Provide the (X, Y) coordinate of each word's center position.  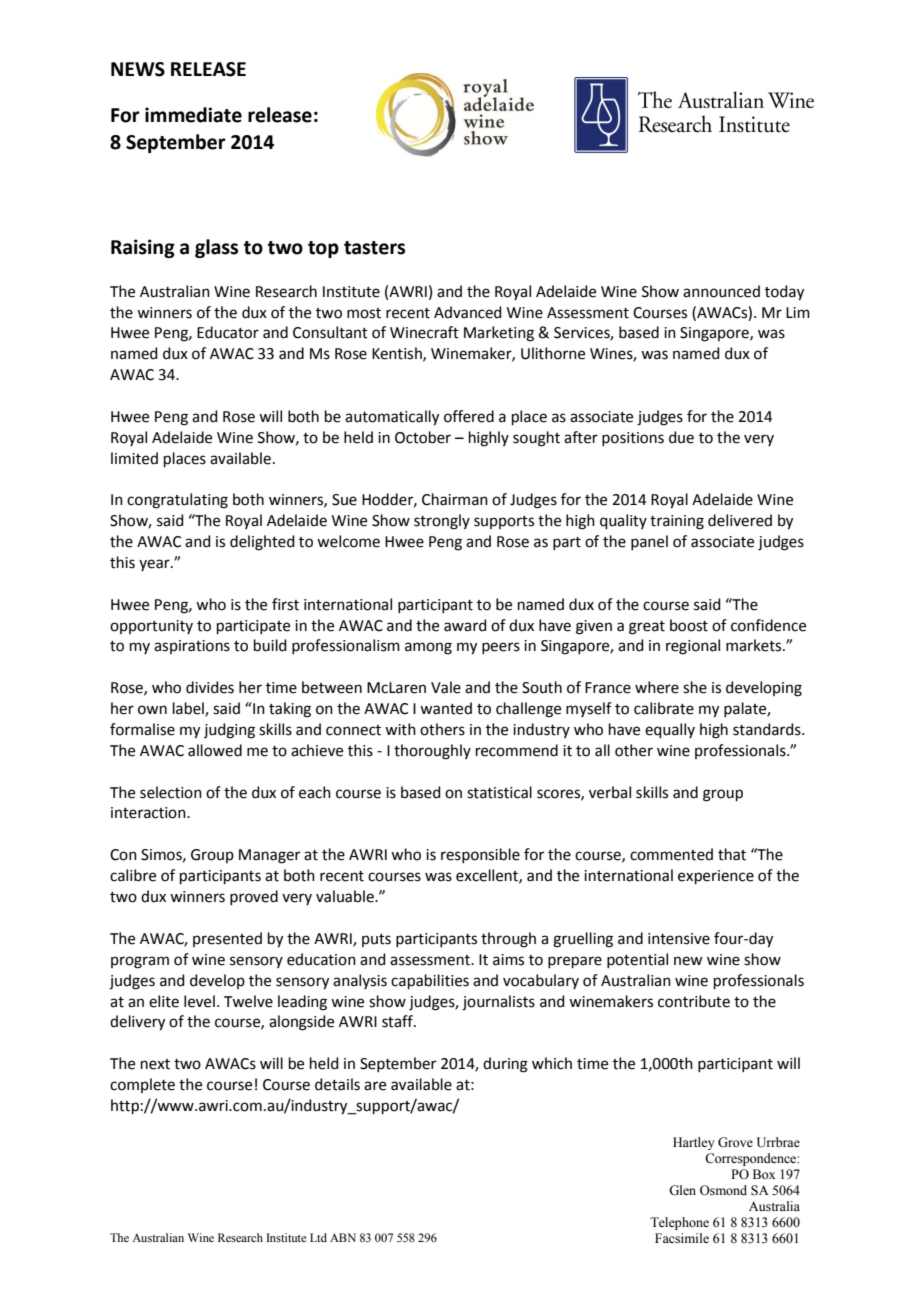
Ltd (318, 1237)
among (428, 648)
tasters (374, 248)
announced (721, 291)
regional (693, 647)
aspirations (192, 647)
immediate (193, 115)
